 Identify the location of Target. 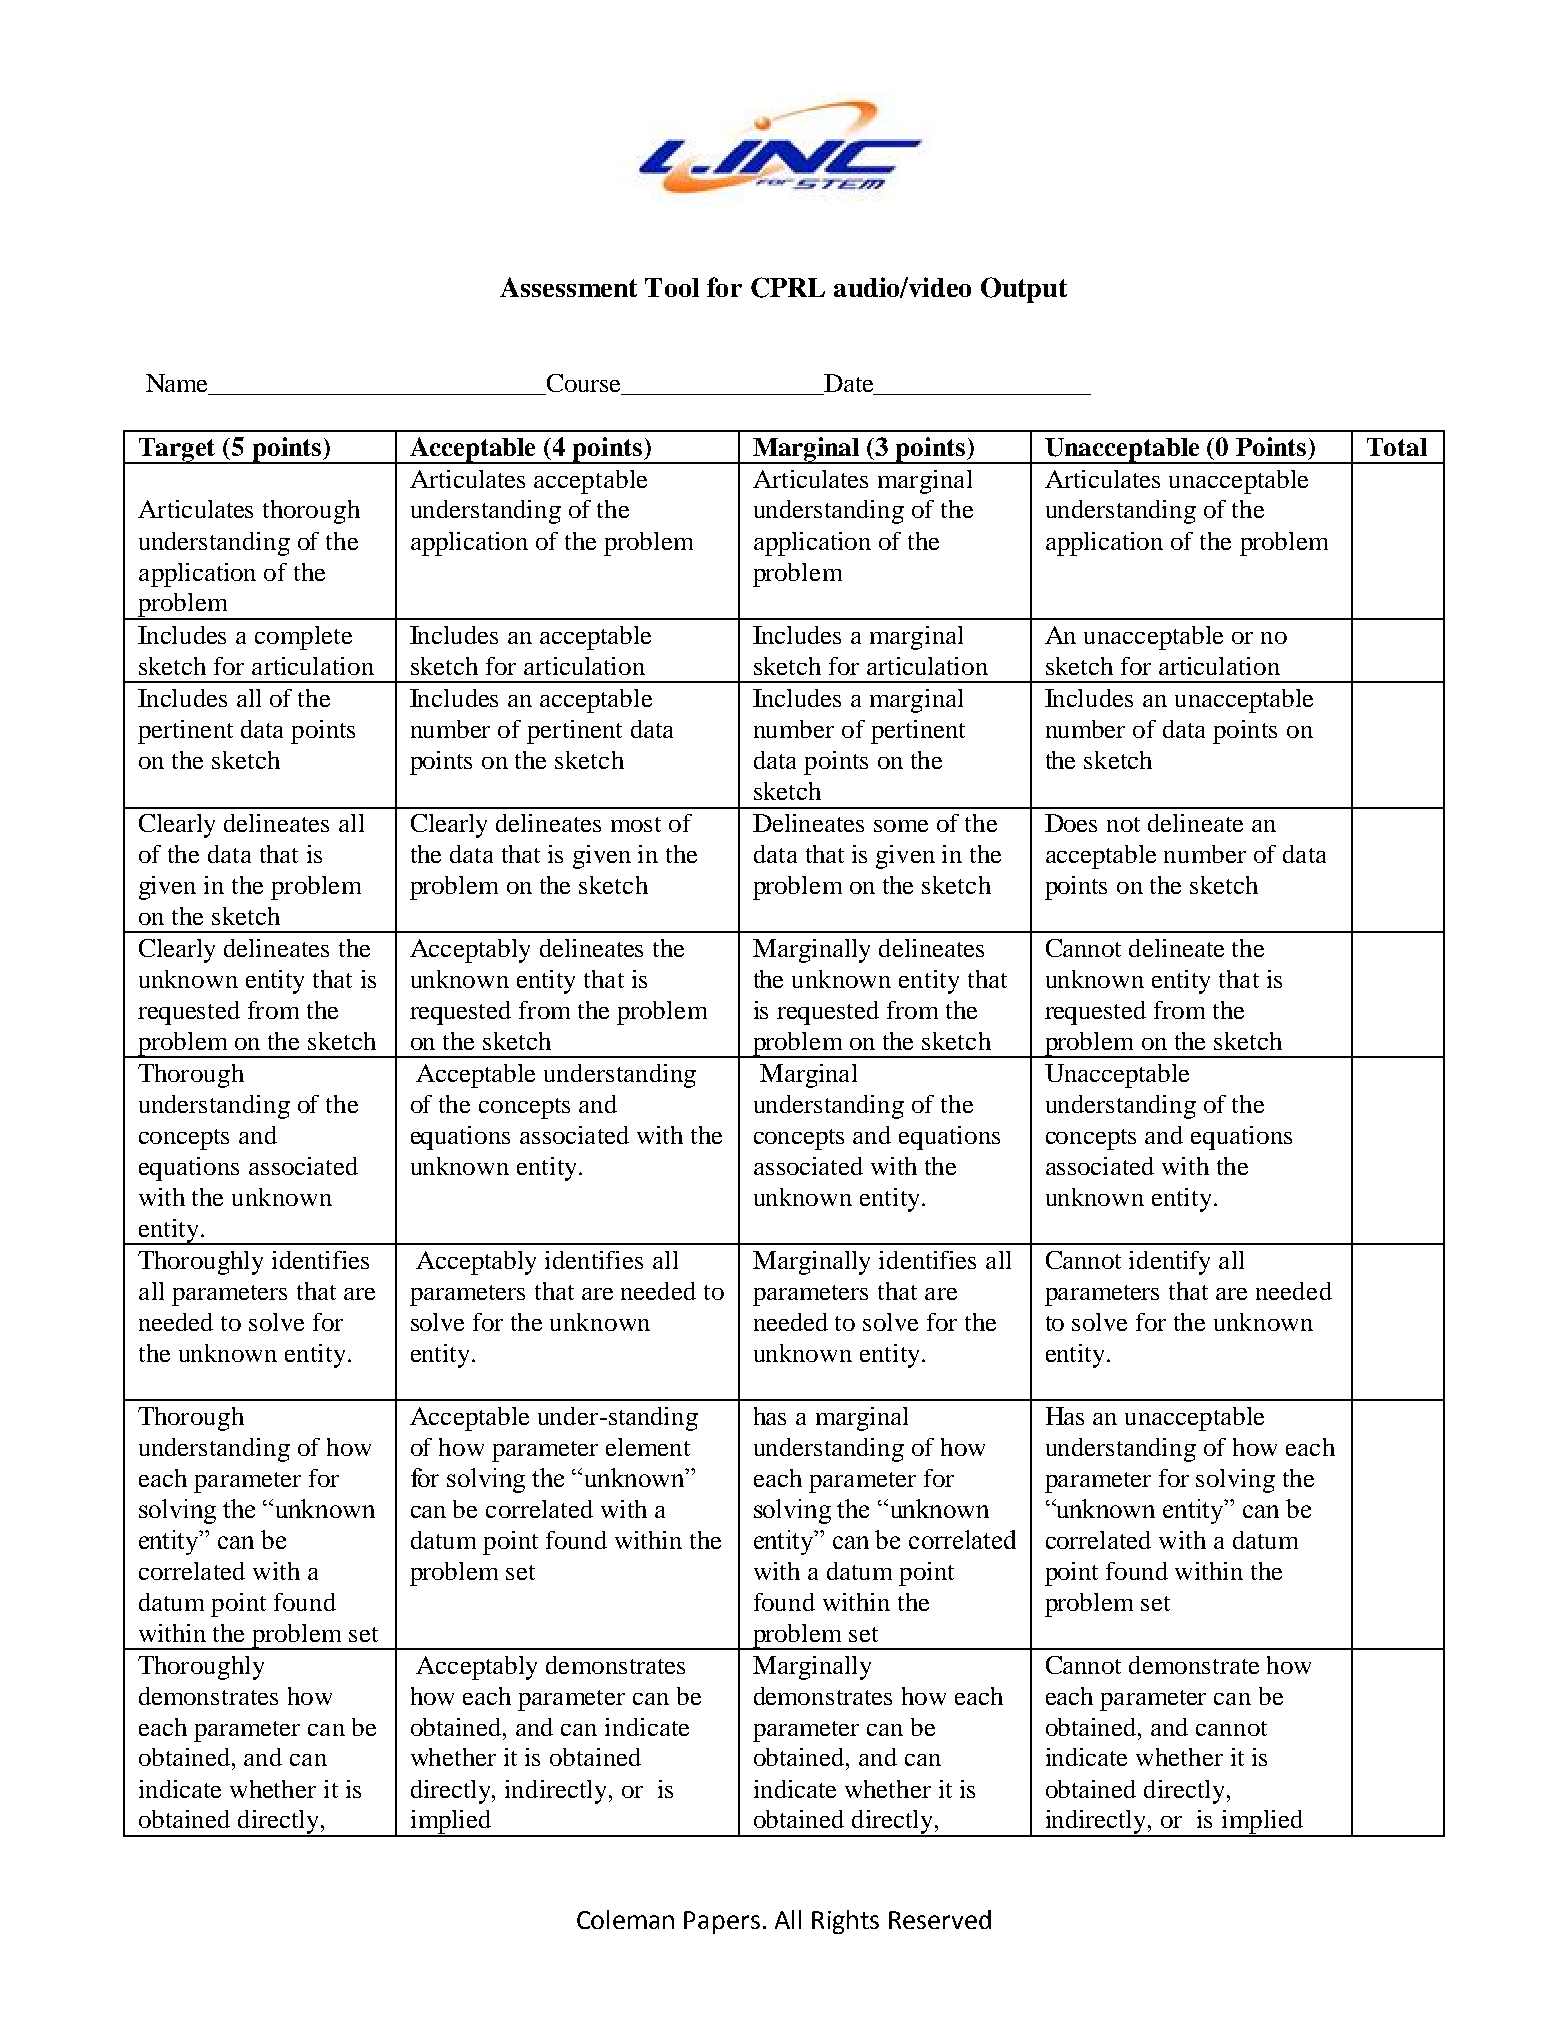
(178, 451).
